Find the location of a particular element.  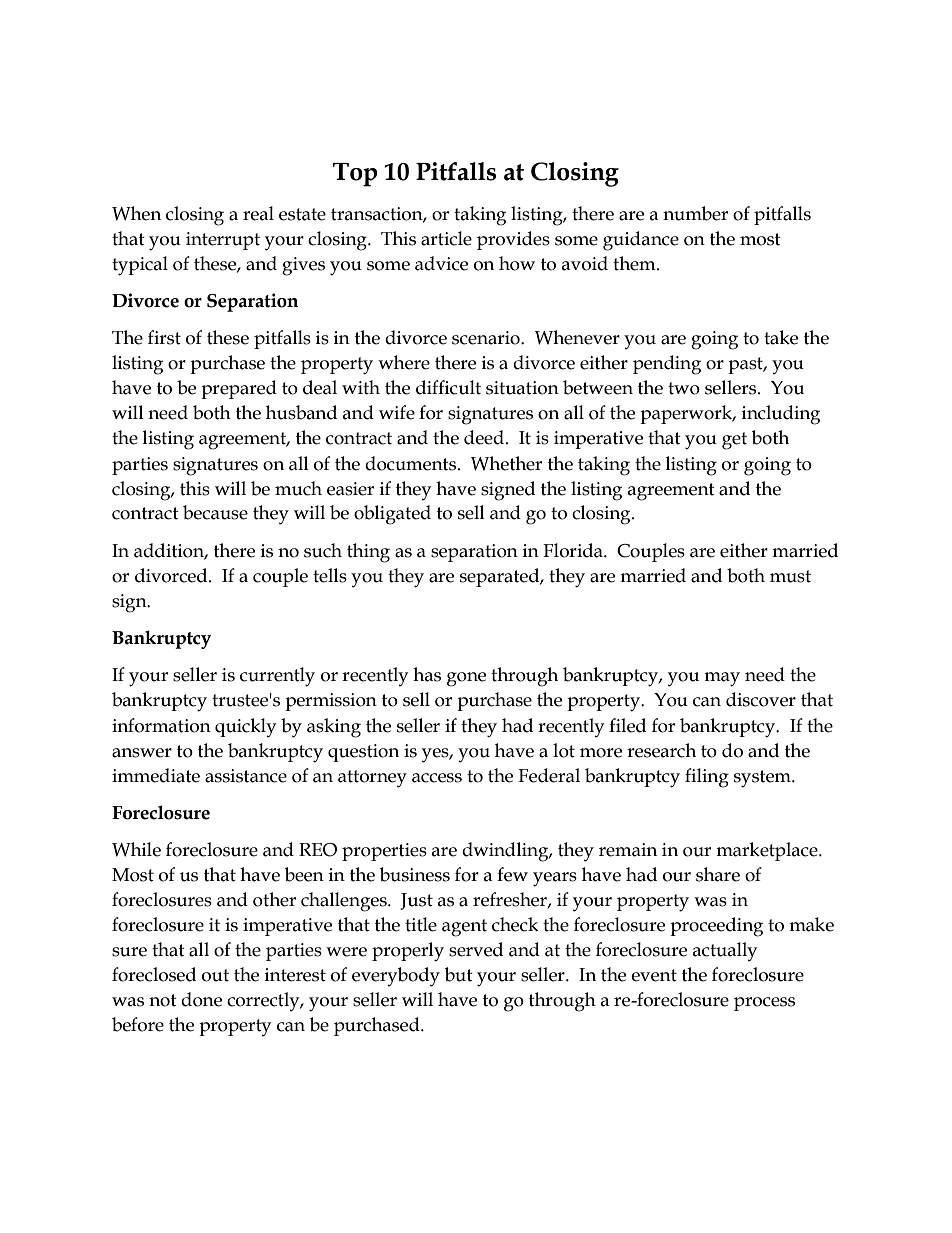

difficult is located at coordinates (448, 387).
